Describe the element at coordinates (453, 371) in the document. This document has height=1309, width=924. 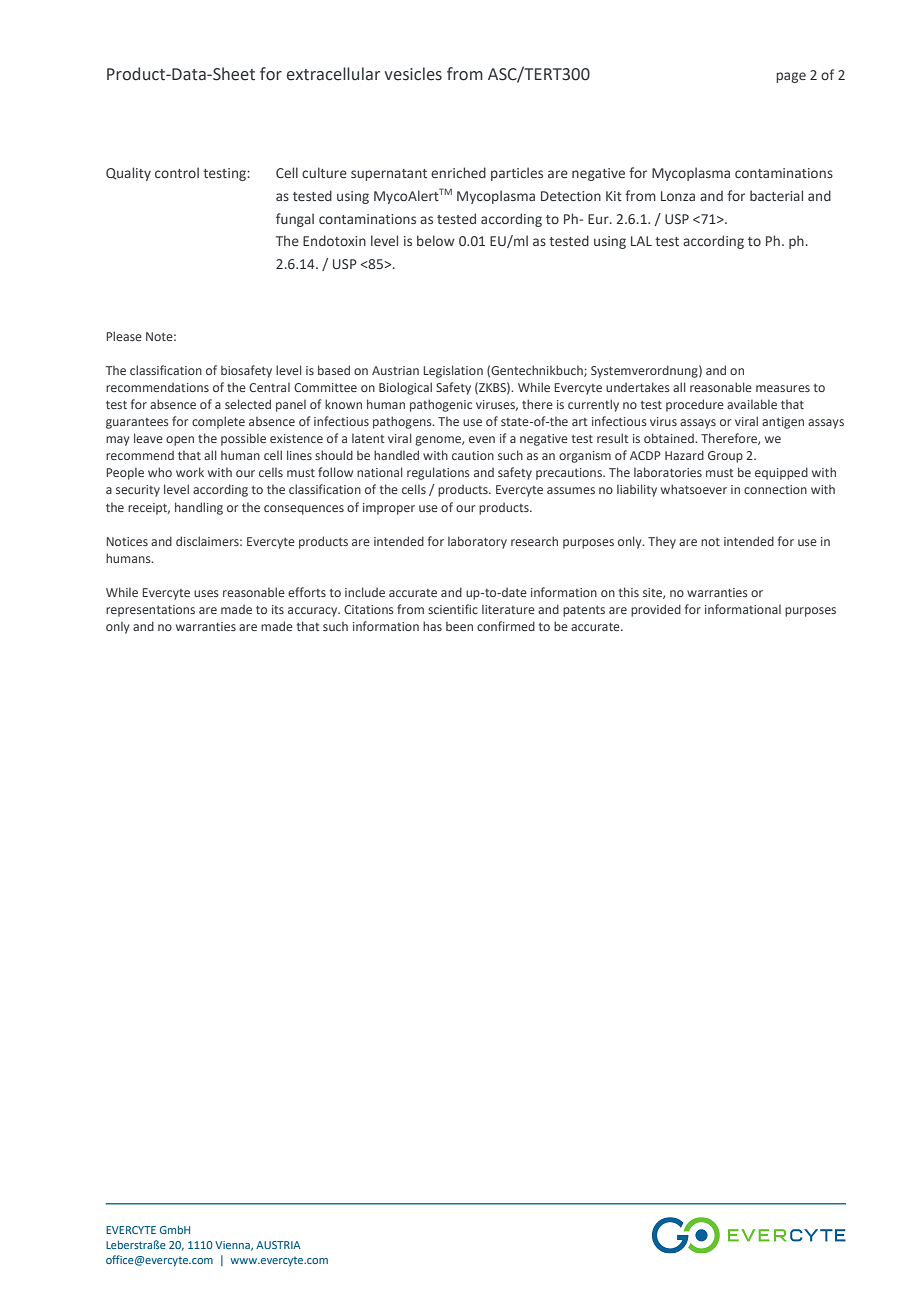
I see `Legislation` at that location.
